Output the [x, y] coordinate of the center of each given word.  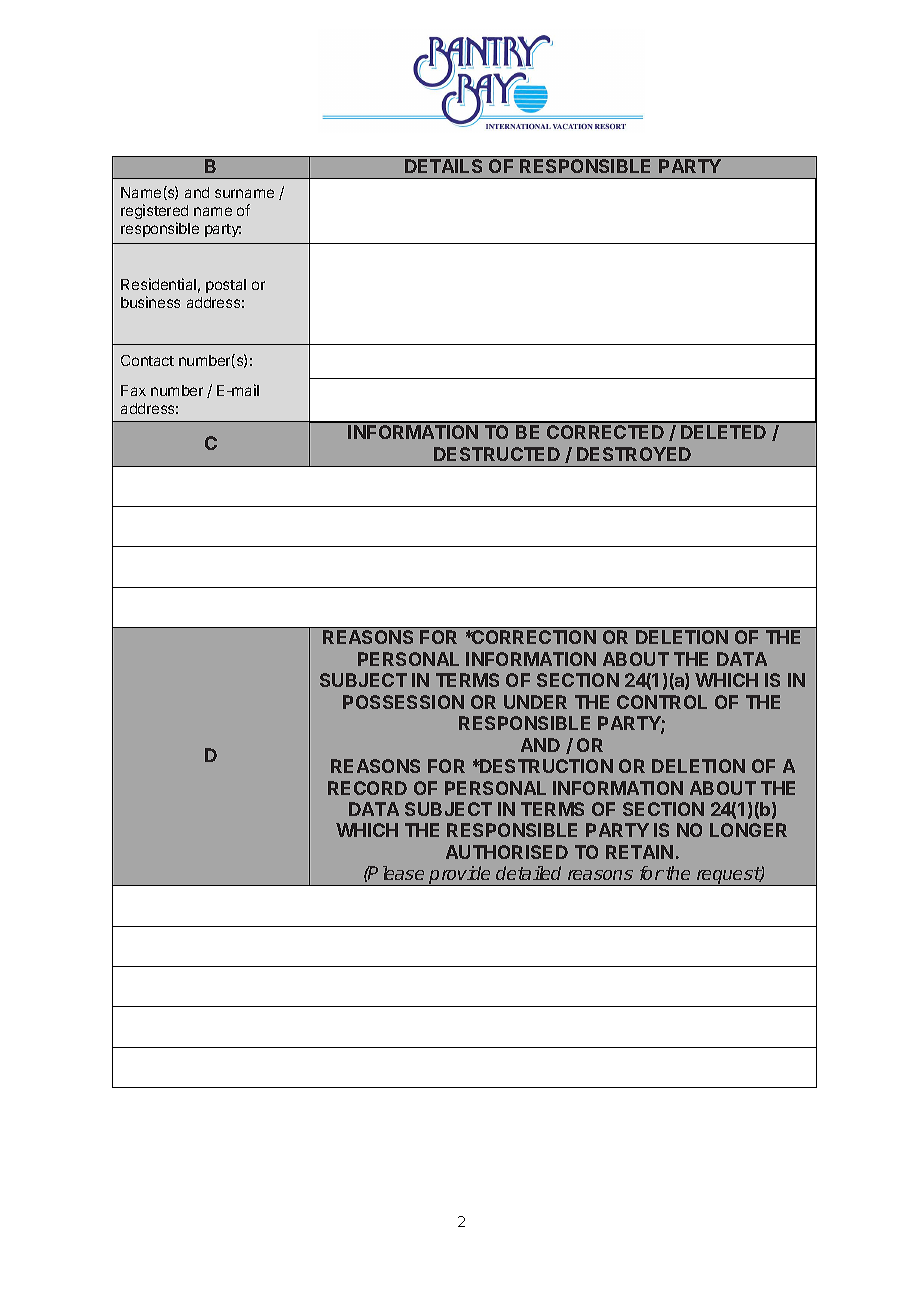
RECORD [367, 788]
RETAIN [639, 852]
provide [461, 876]
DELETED [723, 432]
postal [226, 286]
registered [154, 213]
